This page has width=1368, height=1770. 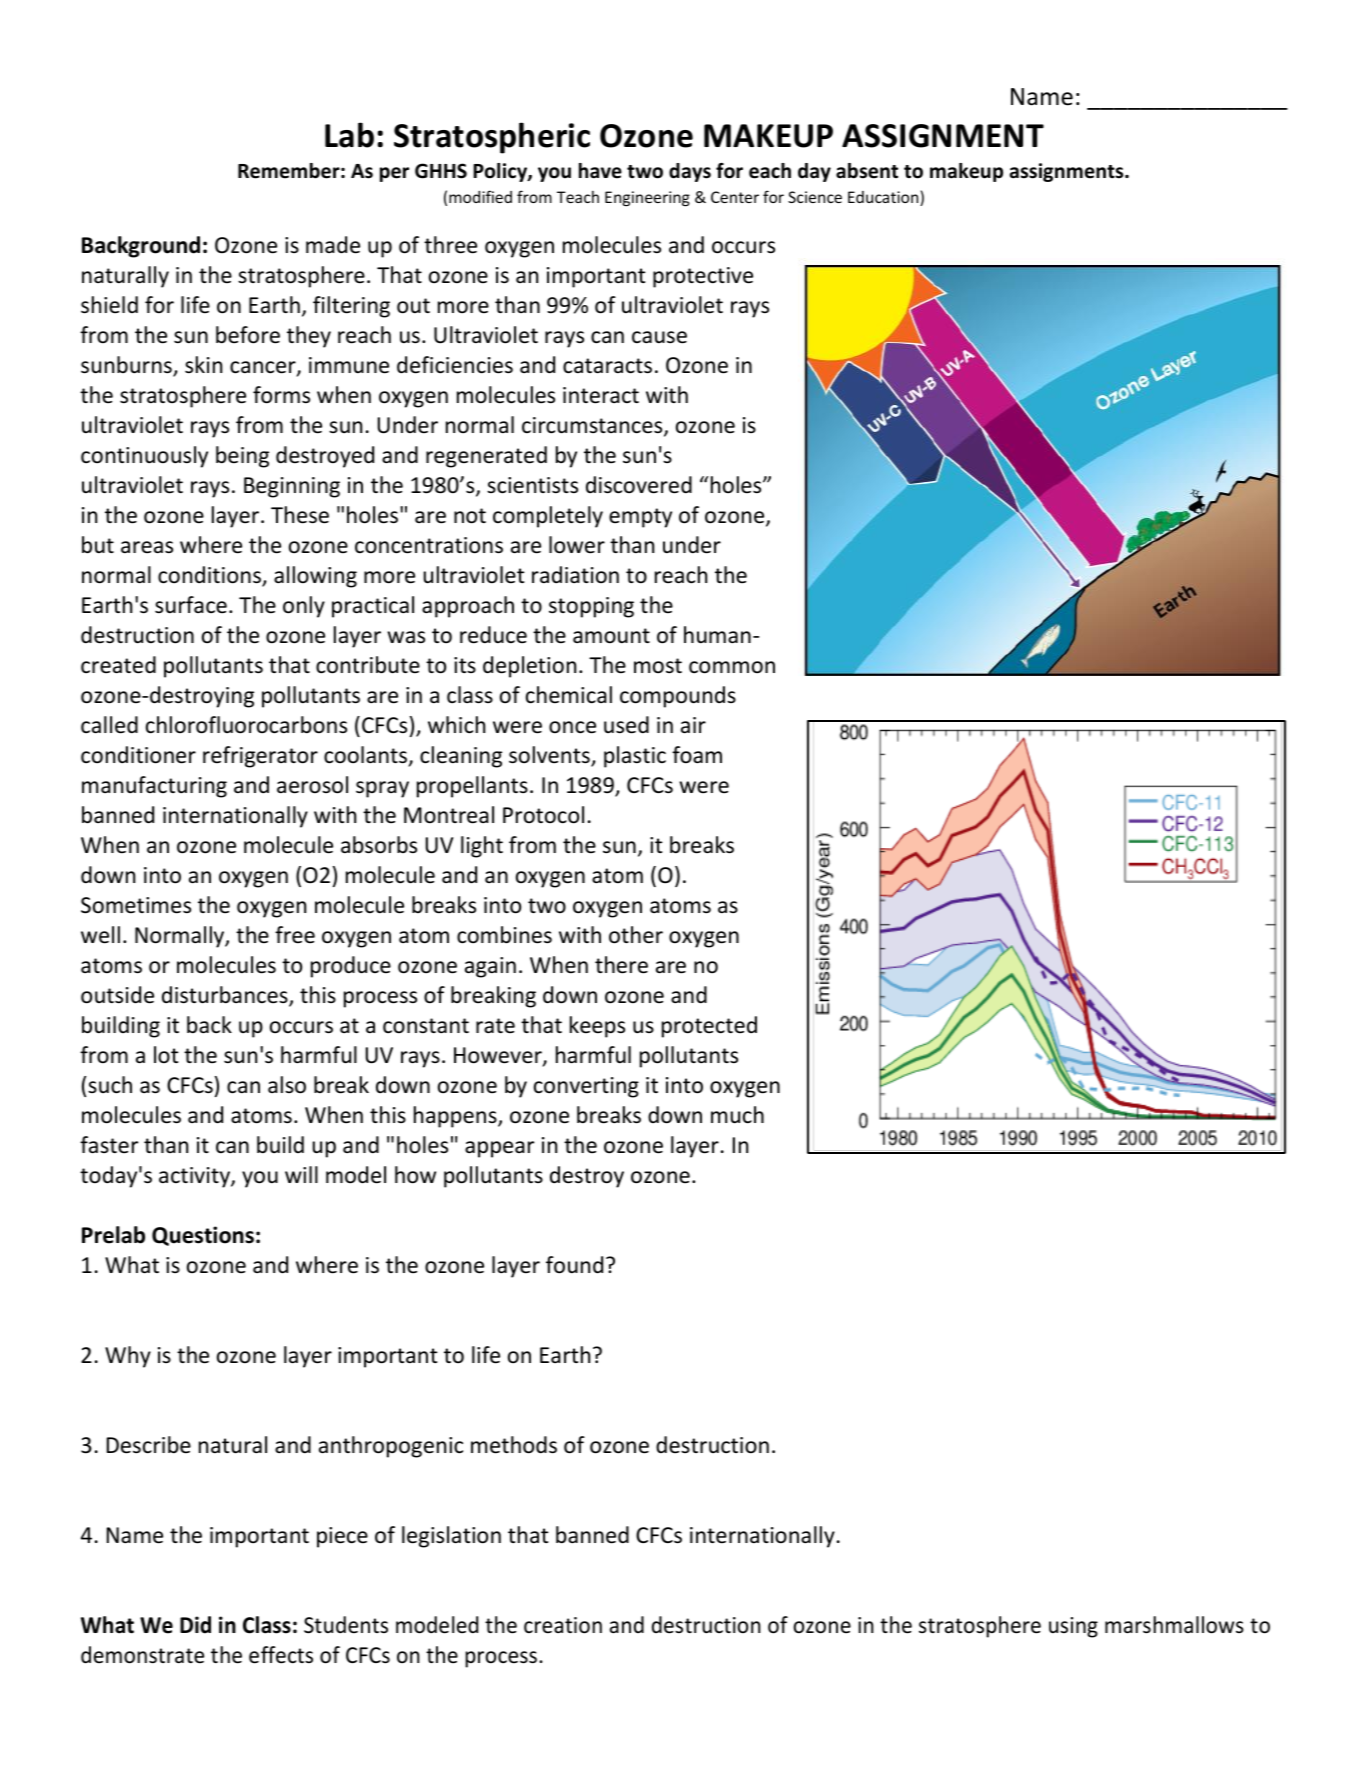 What do you see at coordinates (333, 245) in the page?
I see `made` at bounding box center [333, 245].
